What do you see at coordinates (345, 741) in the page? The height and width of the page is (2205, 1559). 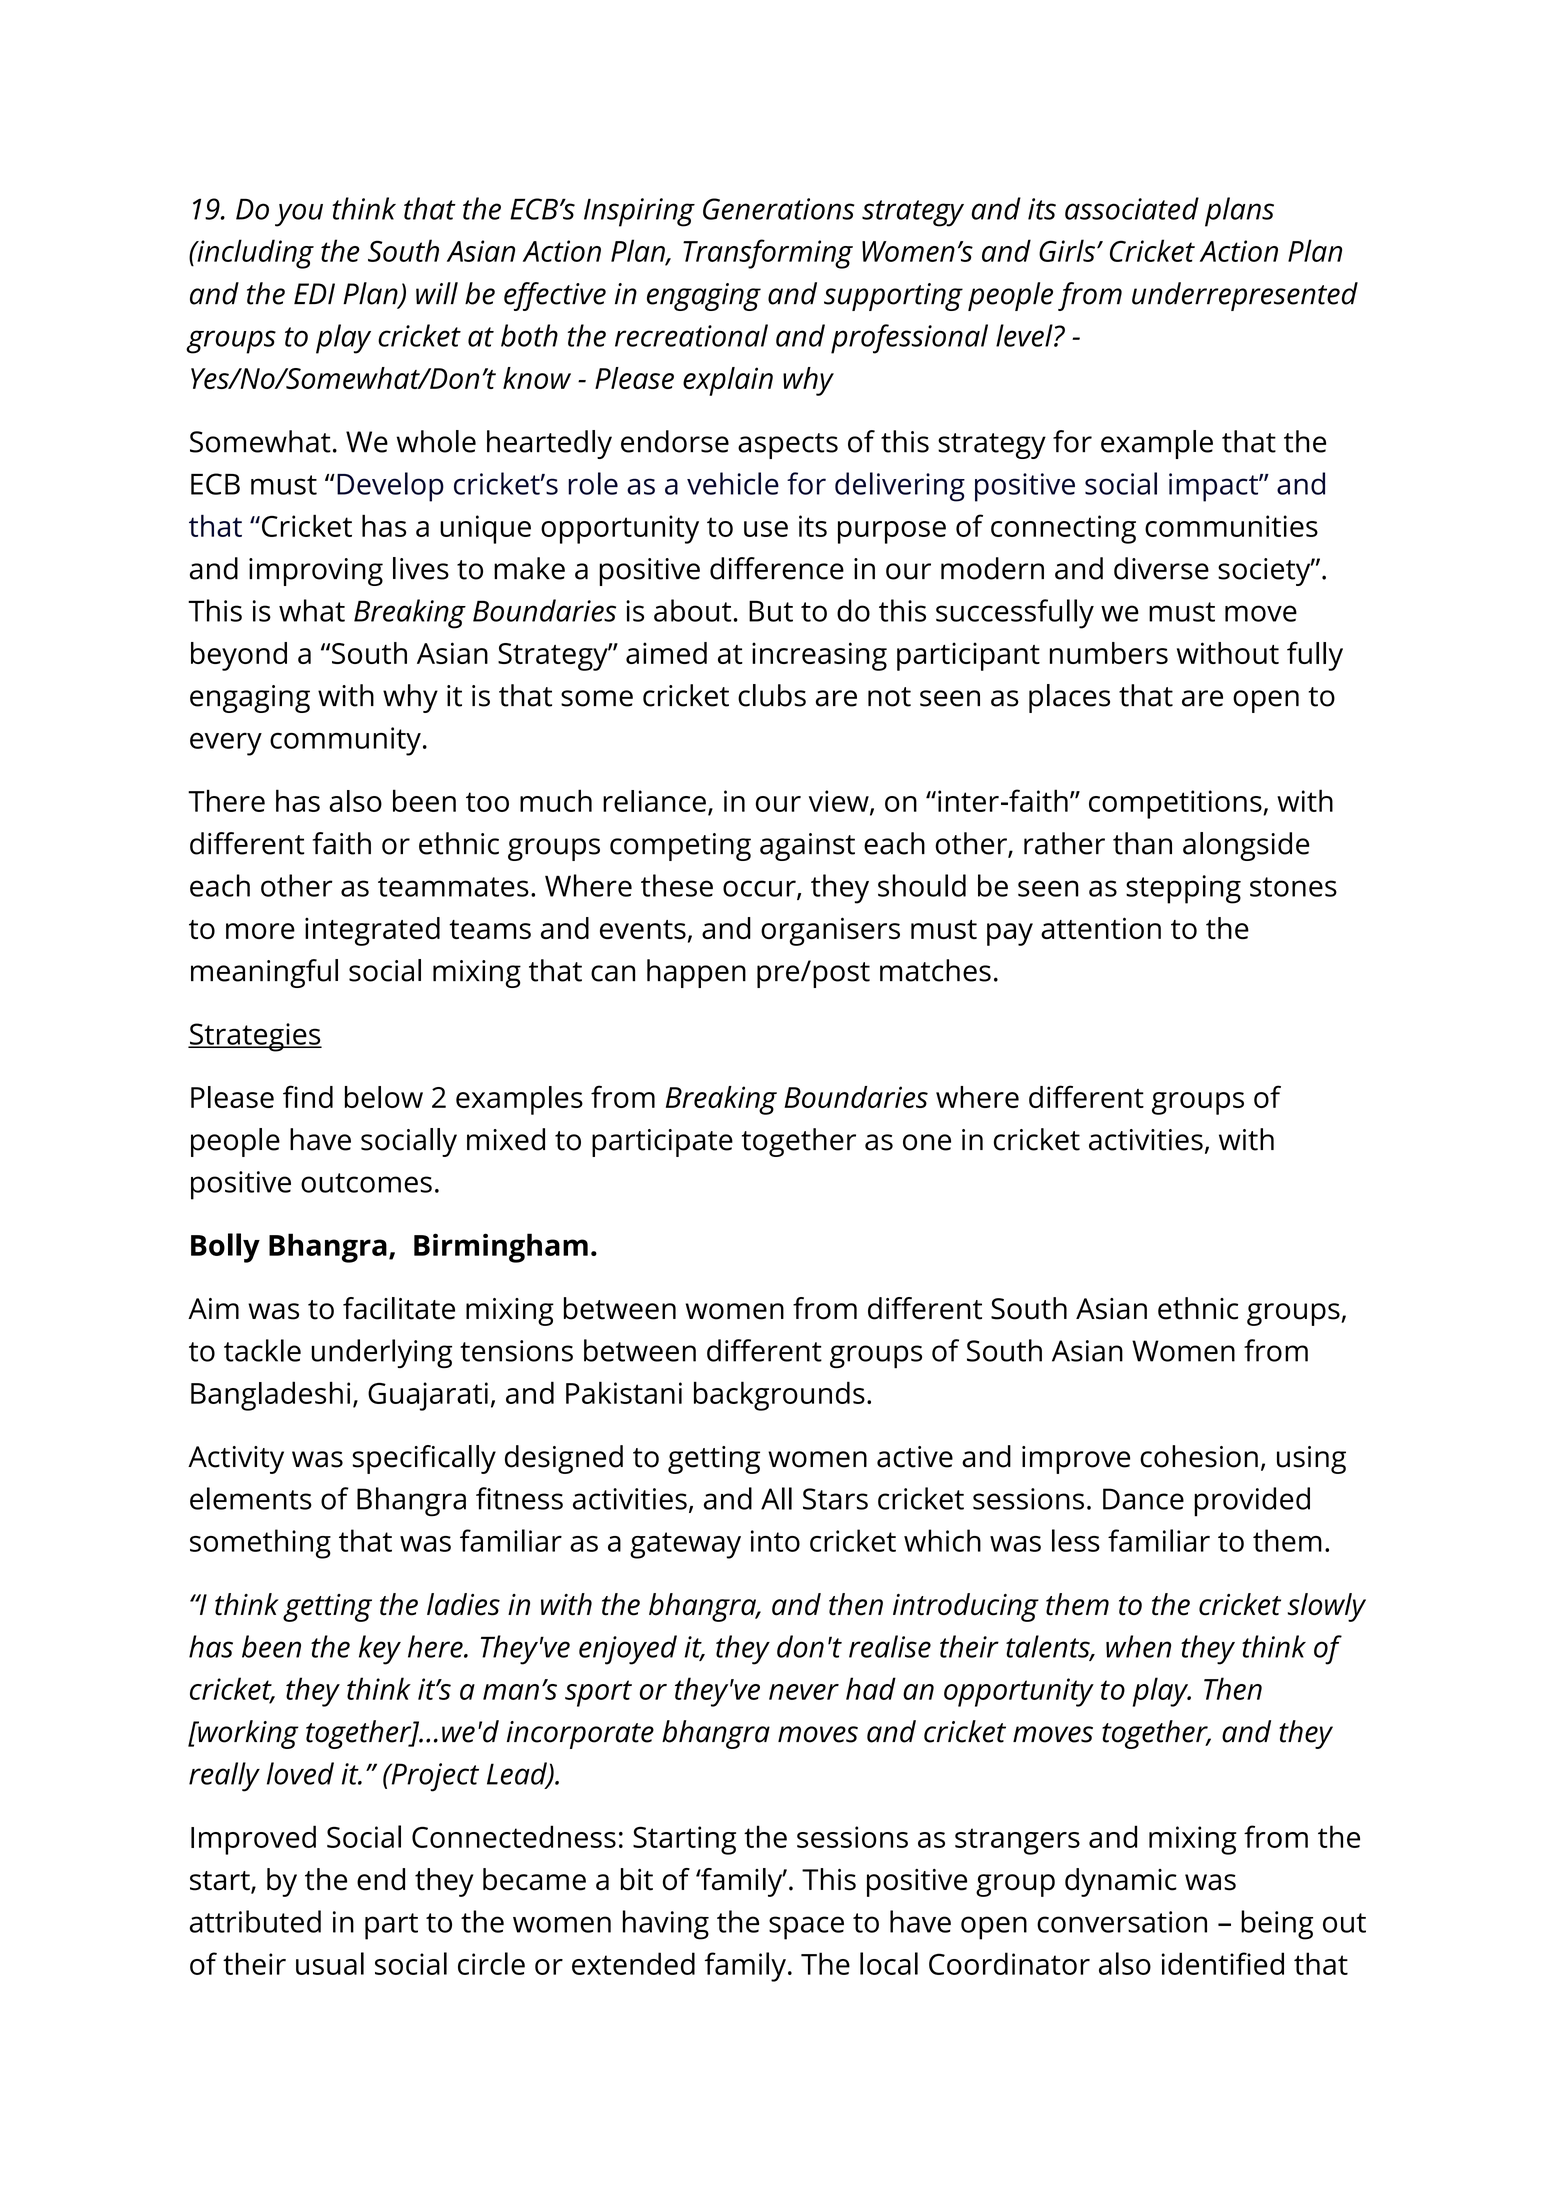 I see `community` at bounding box center [345, 741].
